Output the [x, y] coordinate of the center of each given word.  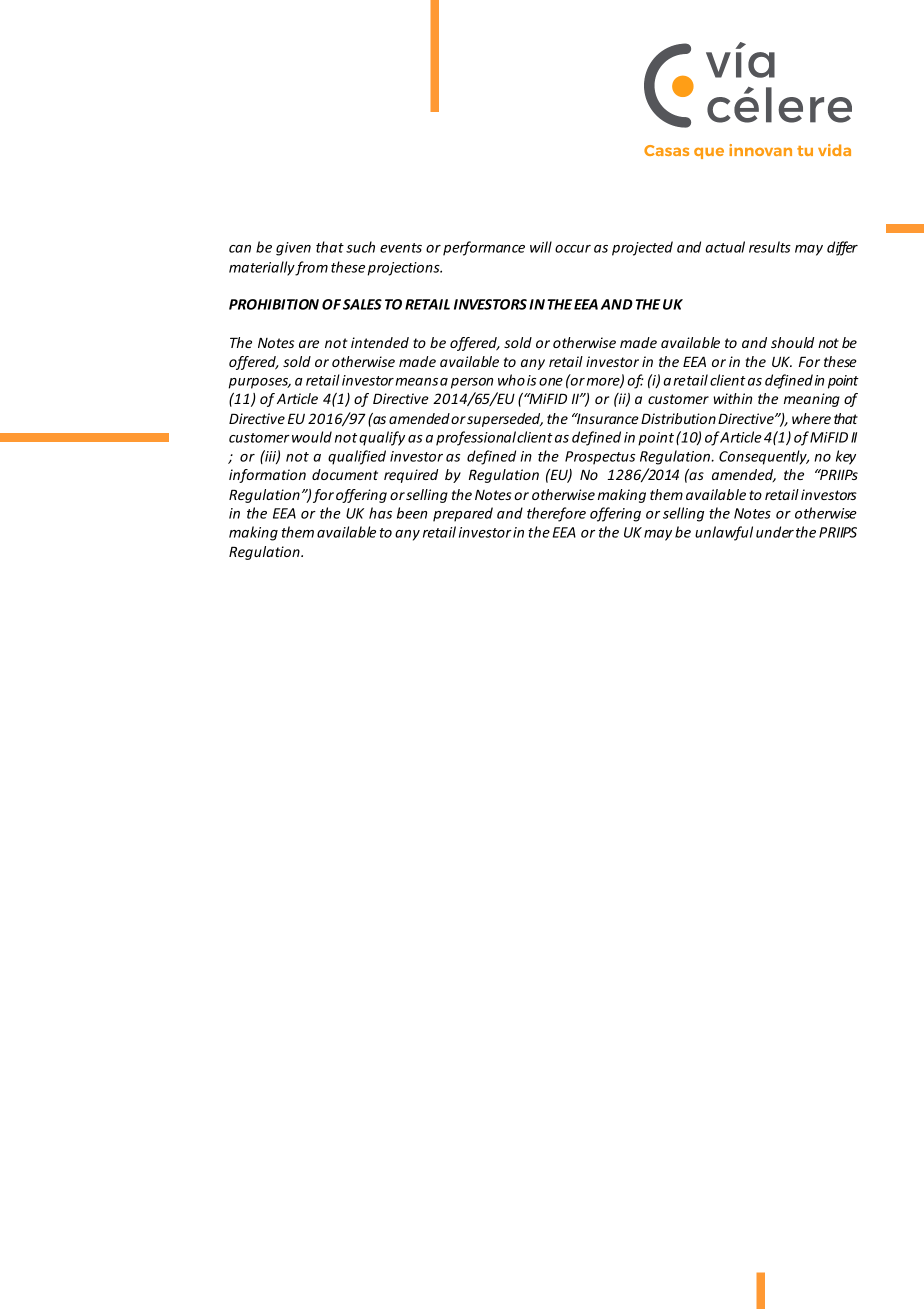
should [792, 342]
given [293, 249]
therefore [556, 514]
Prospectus [600, 458]
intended [380, 342]
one [551, 382]
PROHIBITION [274, 304]
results [770, 247]
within [733, 398]
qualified [357, 457]
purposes [260, 383]
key [846, 457]
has [380, 513]
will [541, 247]
